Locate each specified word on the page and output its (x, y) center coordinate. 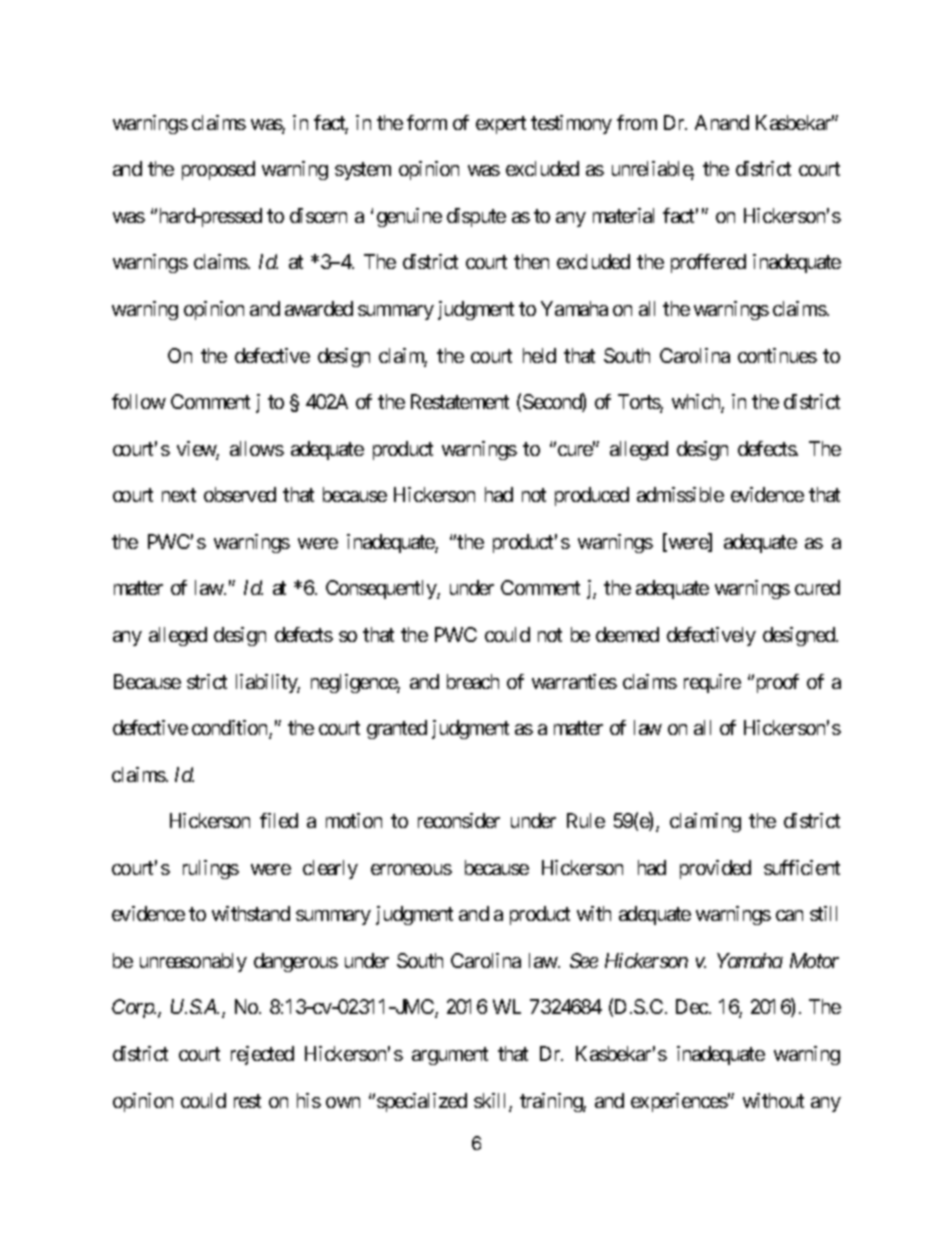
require (712, 683)
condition (231, 729)
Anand (722, 122)
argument (450, 1056)
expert (501, 125)
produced (592, 496)
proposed (218, 170)
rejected (262, 1055)
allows (257, 448)
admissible (680, 494)
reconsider (459, 820)
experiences (679, 1102)
